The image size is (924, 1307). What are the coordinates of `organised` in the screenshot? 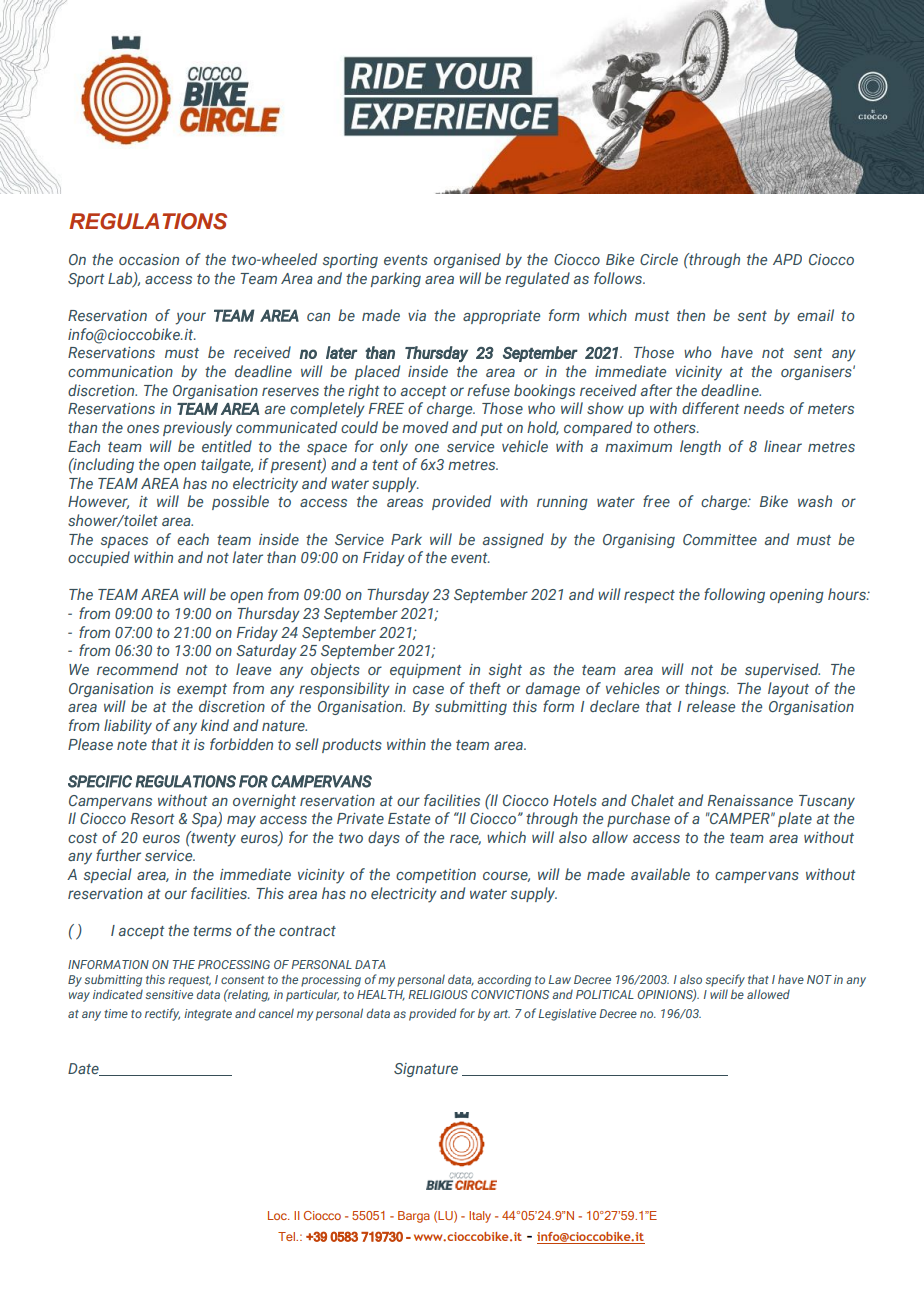 It's located at (467, 260).
